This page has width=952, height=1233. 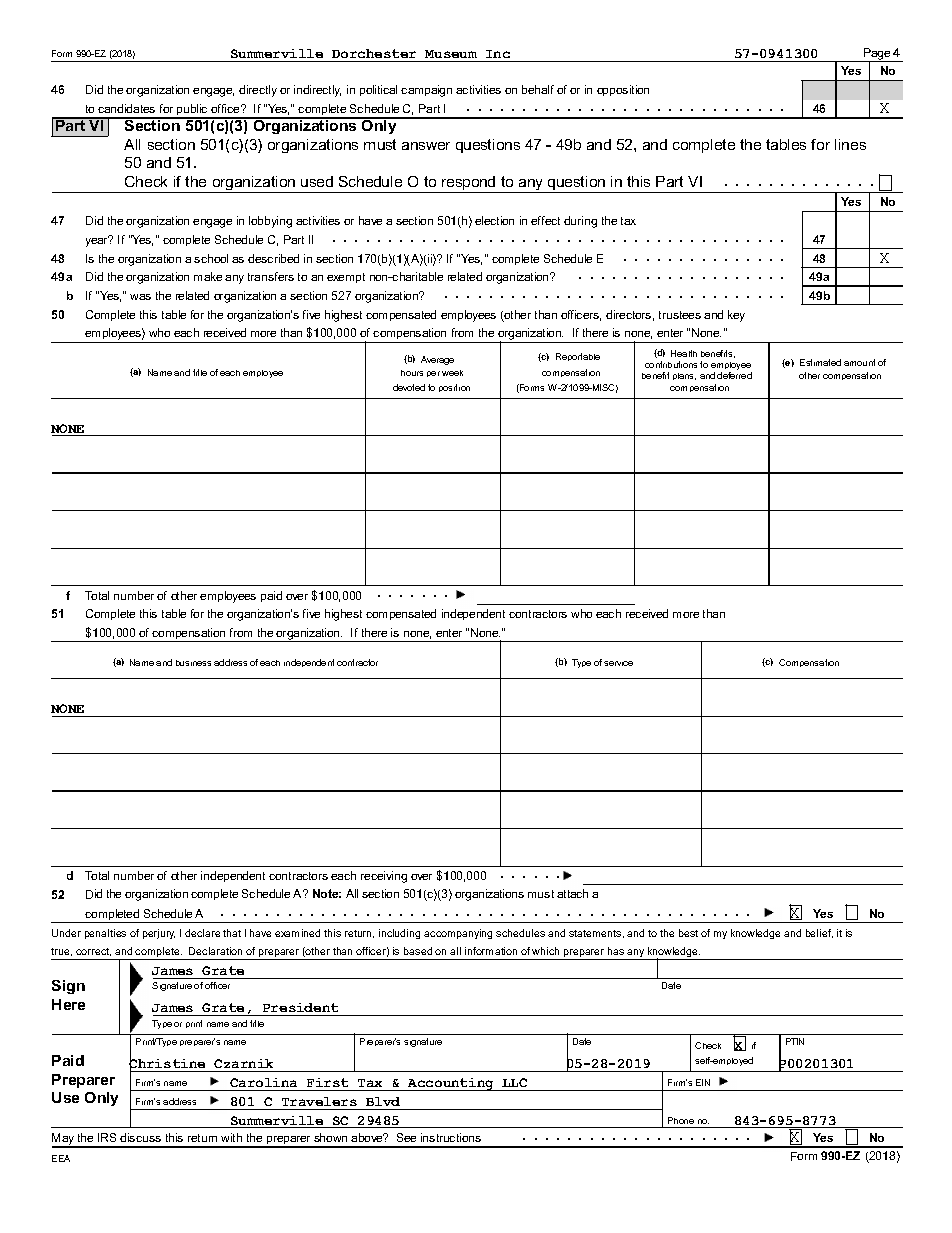 I want to click on week, so click(x=452, y=373).
